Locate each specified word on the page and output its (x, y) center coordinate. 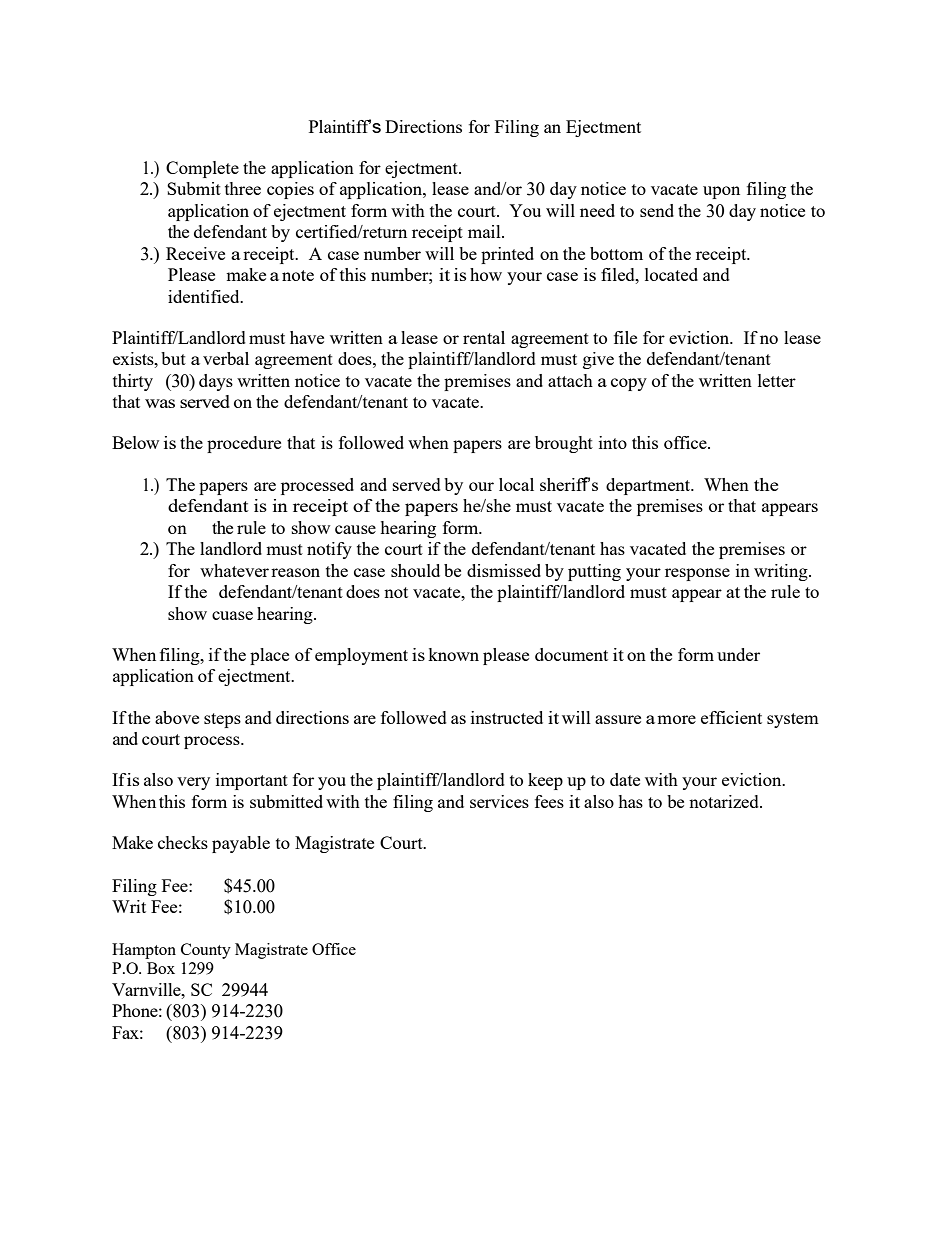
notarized (725, 801)
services (499, 801)
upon (721, 192)
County (206, 951)
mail (485, 231)
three (243, 188)
